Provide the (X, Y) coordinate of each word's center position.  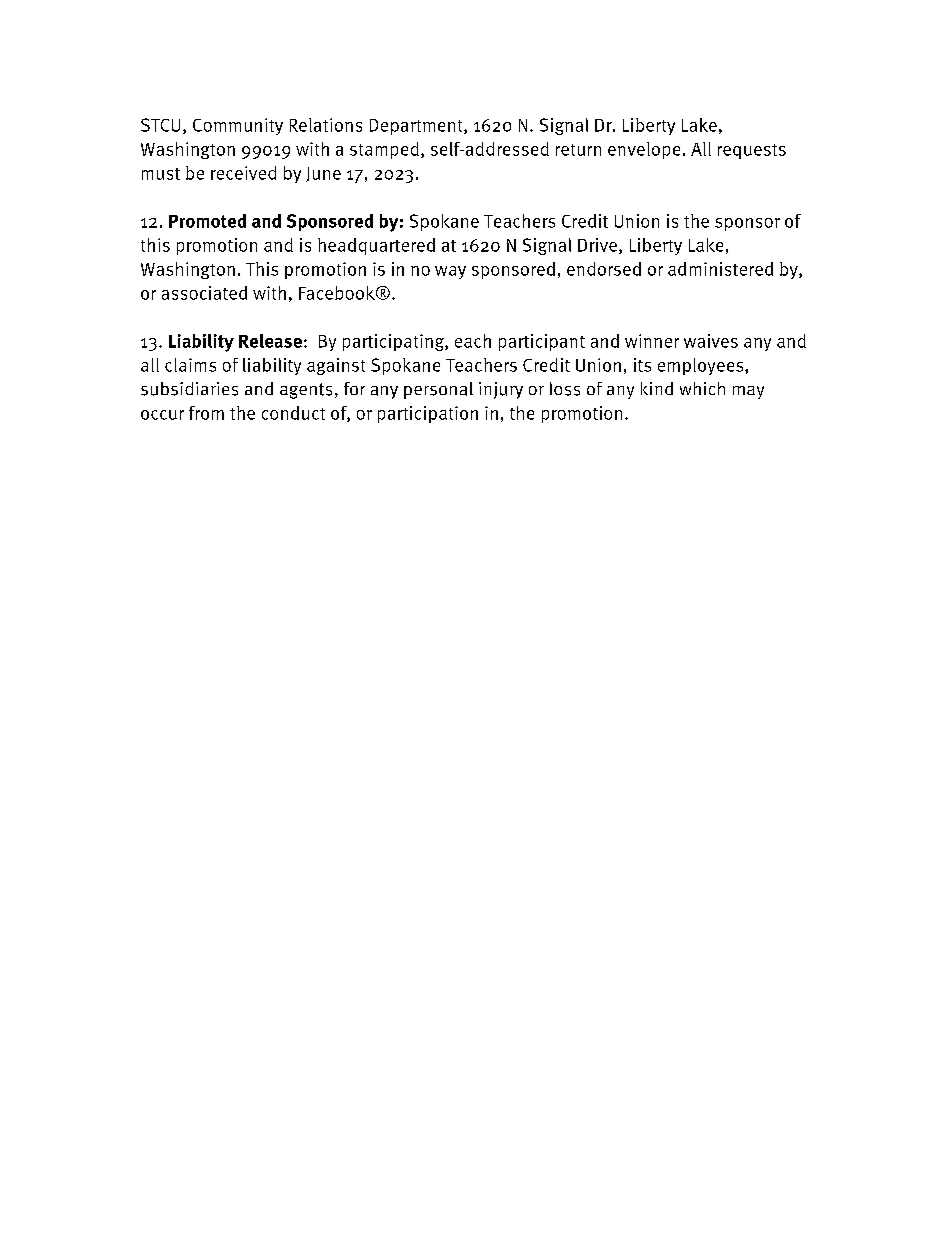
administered (720, 269)
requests (752, 151)
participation (428, 414)
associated (204, 293)
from (206, 413)
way (450, 272)
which (702, 388)
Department (417, 127)
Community (238, 126)
